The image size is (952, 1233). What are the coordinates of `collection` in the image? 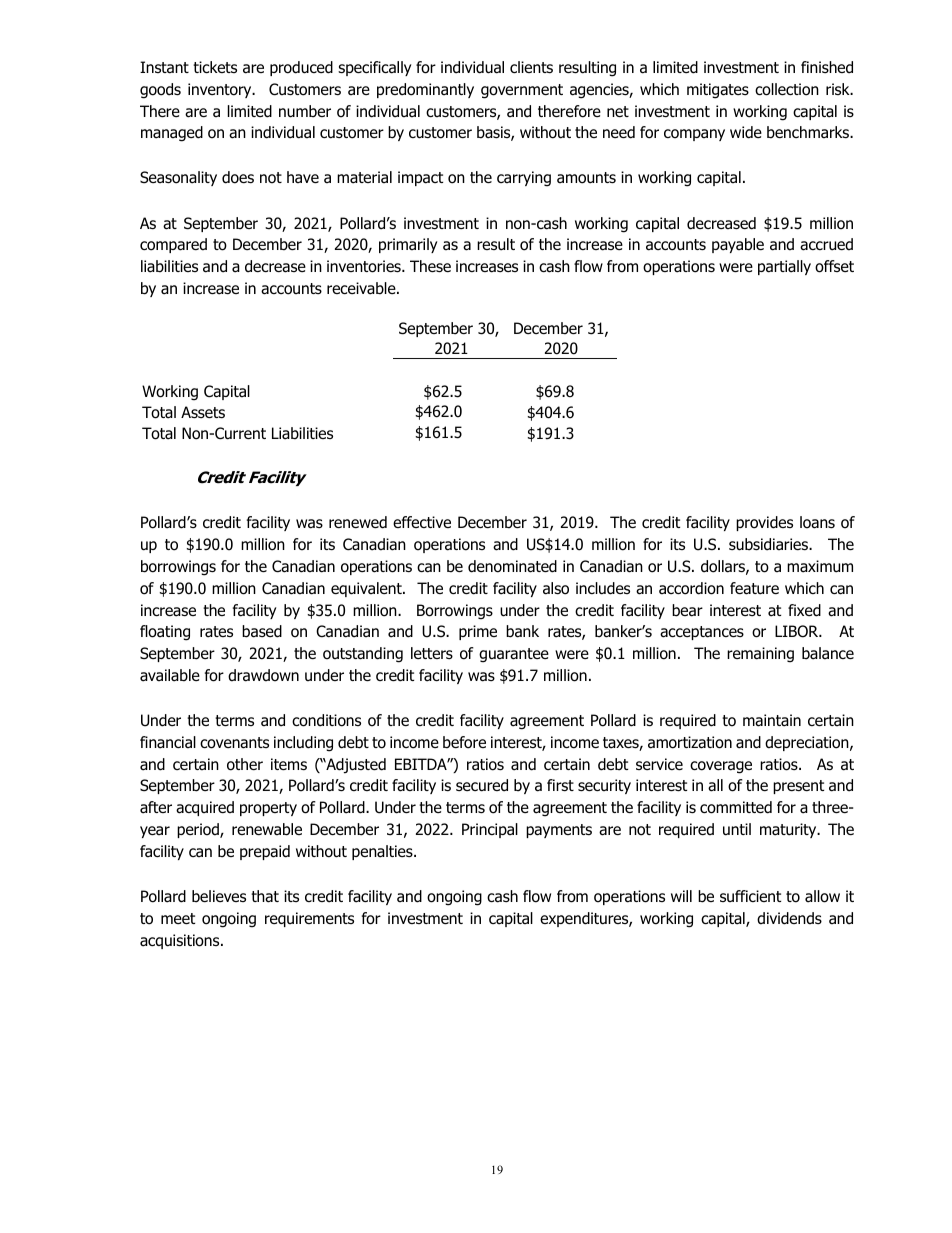 It's located at (787, 89).
